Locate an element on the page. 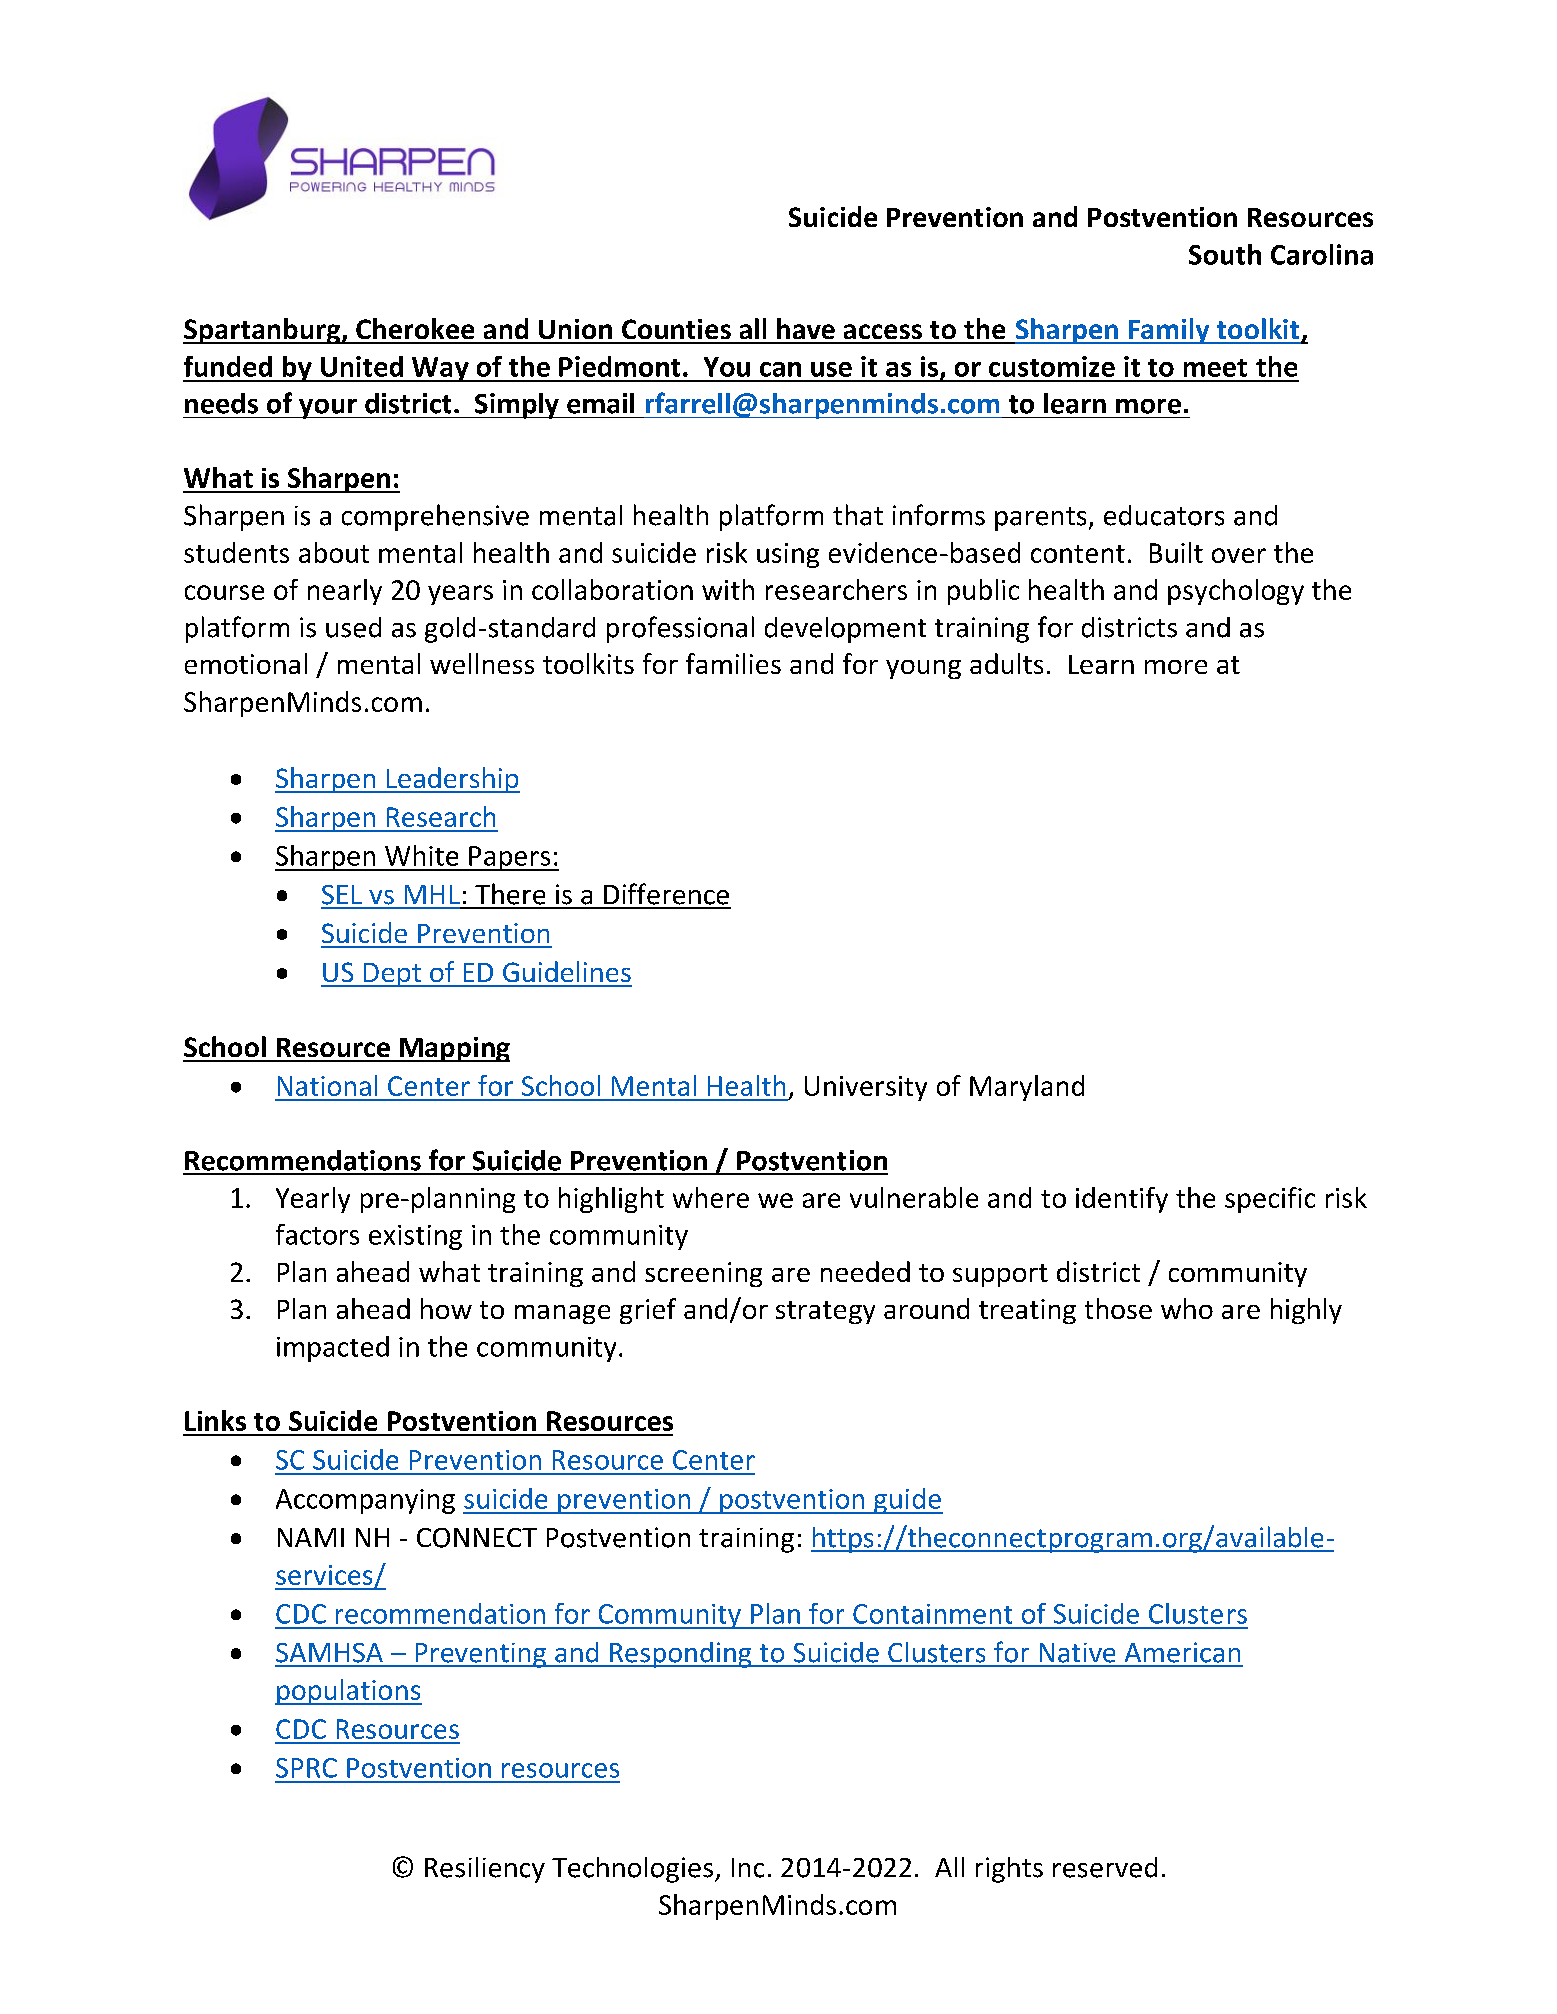  Maryland is located at coordinates (1027, 1088).
